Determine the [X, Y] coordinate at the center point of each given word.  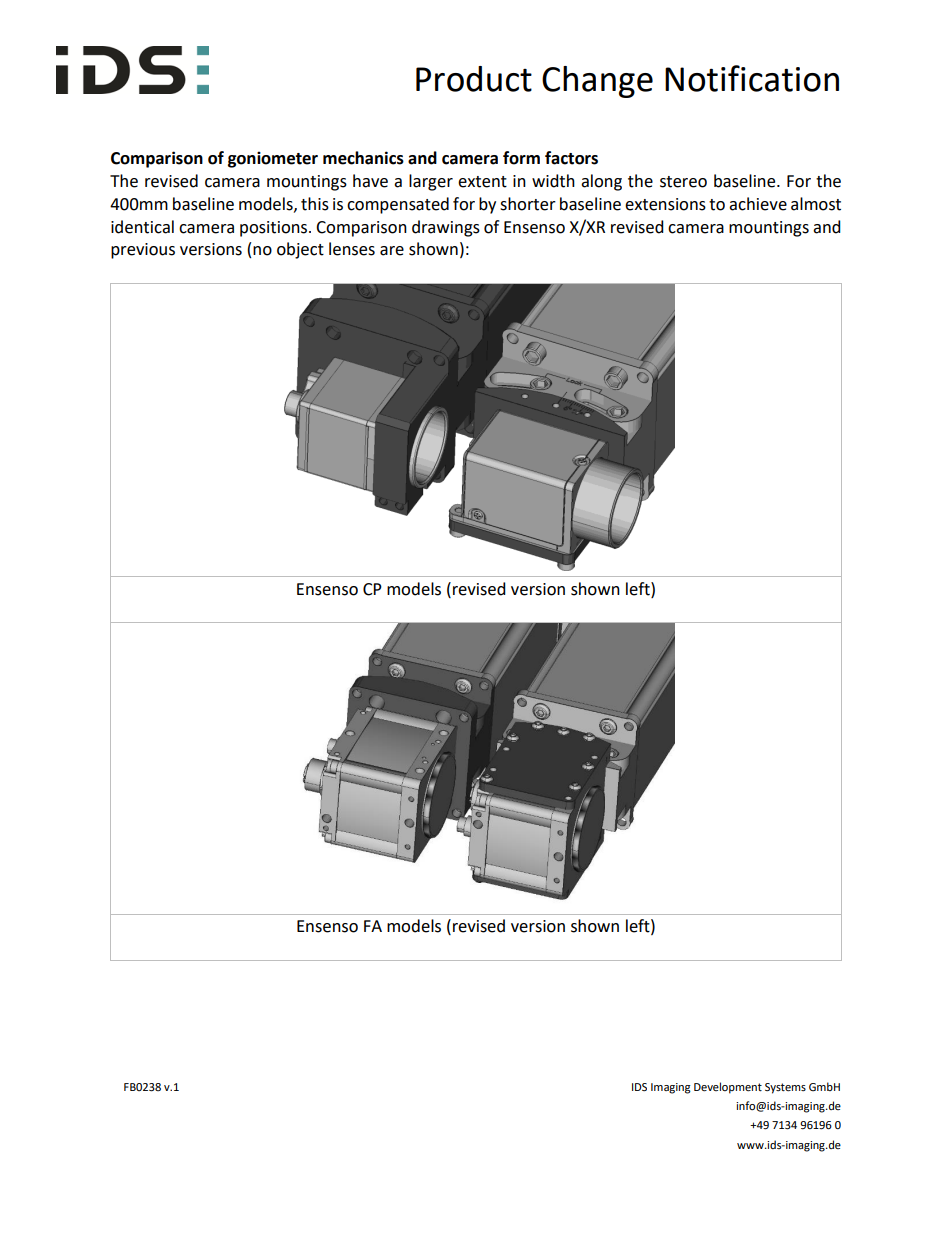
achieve [758, 204]
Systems [785, 1088]
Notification [752, 78]
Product [474, 79]
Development [728, 1088]
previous [143, 251]
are [392, 251]
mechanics [363, 158]
